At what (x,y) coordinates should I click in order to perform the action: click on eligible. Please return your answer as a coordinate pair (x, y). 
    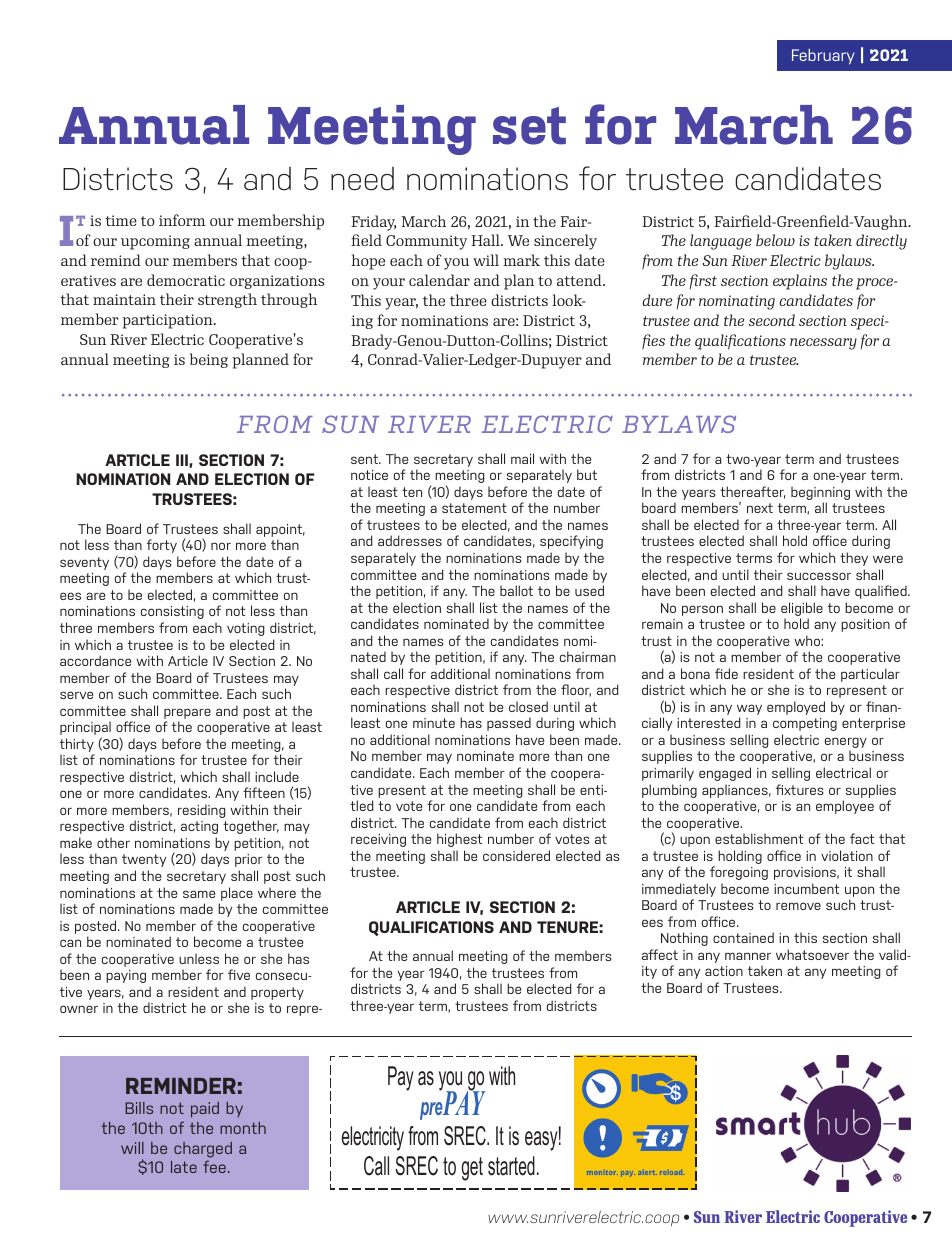
    Looking at the image, I should click on (802, 610).
